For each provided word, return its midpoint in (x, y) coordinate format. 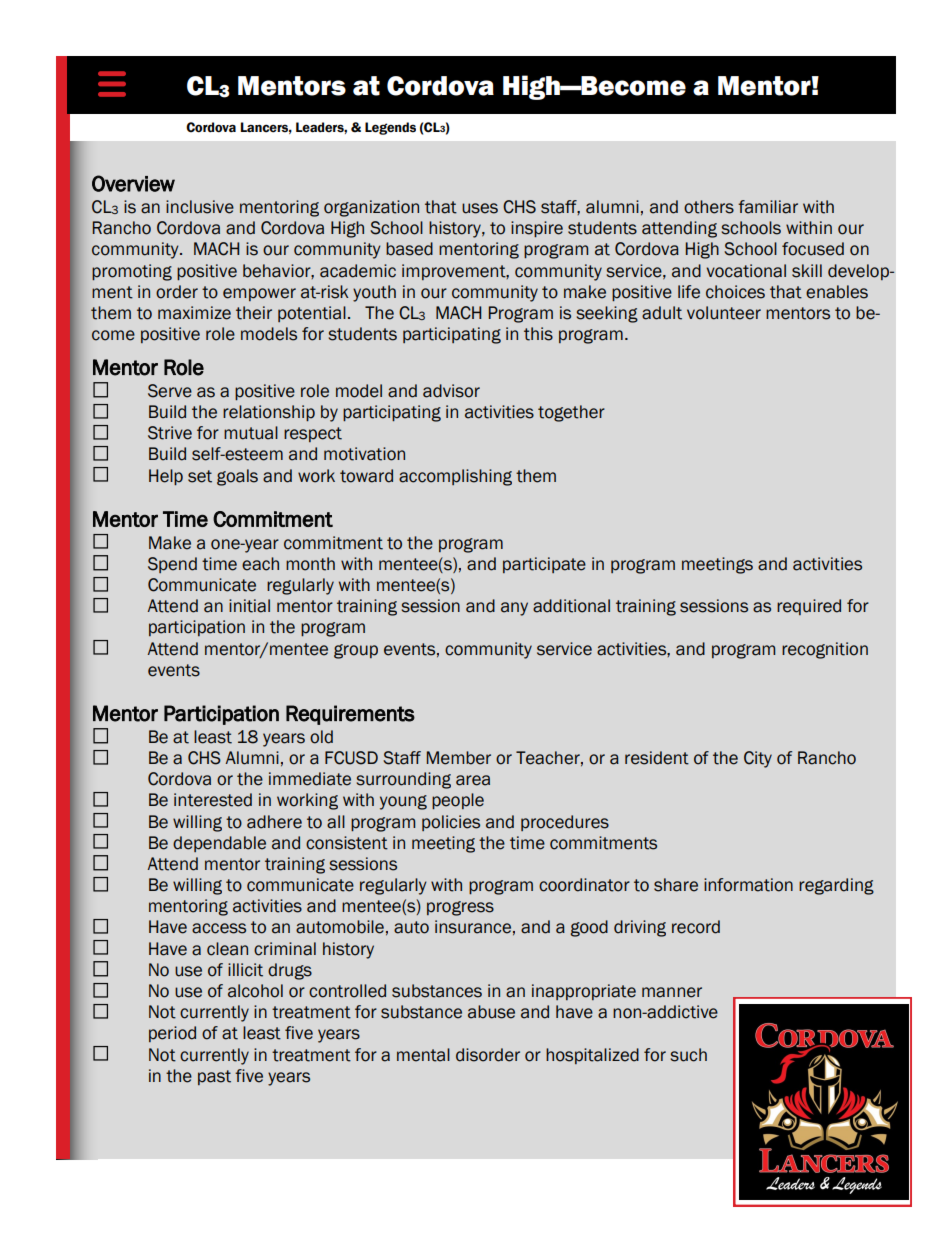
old (321, 737)
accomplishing (455, 477)
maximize (194, 313)
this (538, 334)
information (748, 885)
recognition (825, 650)
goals (237, 477)
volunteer (724, 313)
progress (460, 908)
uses (480, 208)
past (214, 1077)
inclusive (200, 207)
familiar (768, 207)
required (809, 607)
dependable (219, 844)
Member (459, 758)
